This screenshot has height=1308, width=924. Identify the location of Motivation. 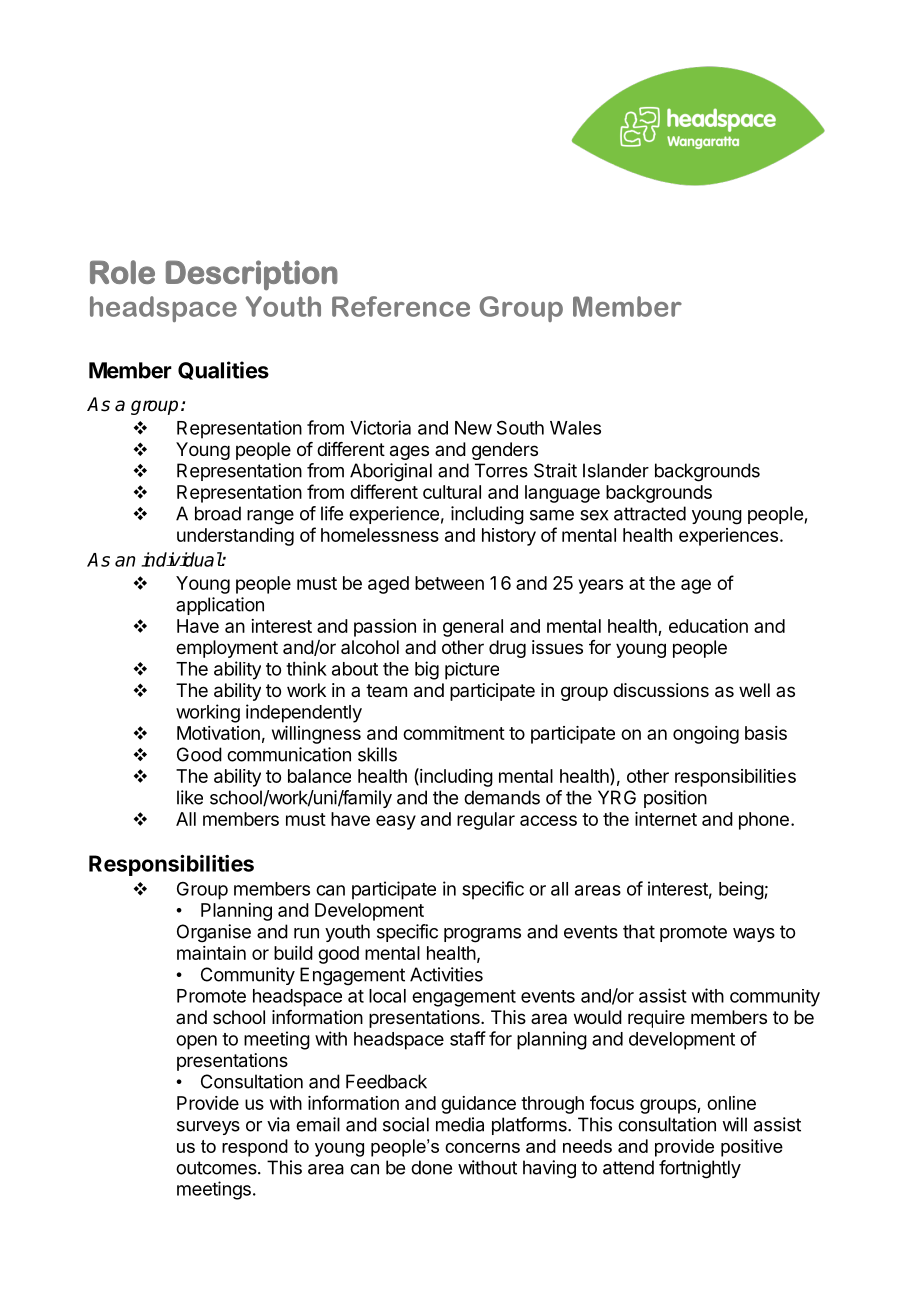
(218, 733).
